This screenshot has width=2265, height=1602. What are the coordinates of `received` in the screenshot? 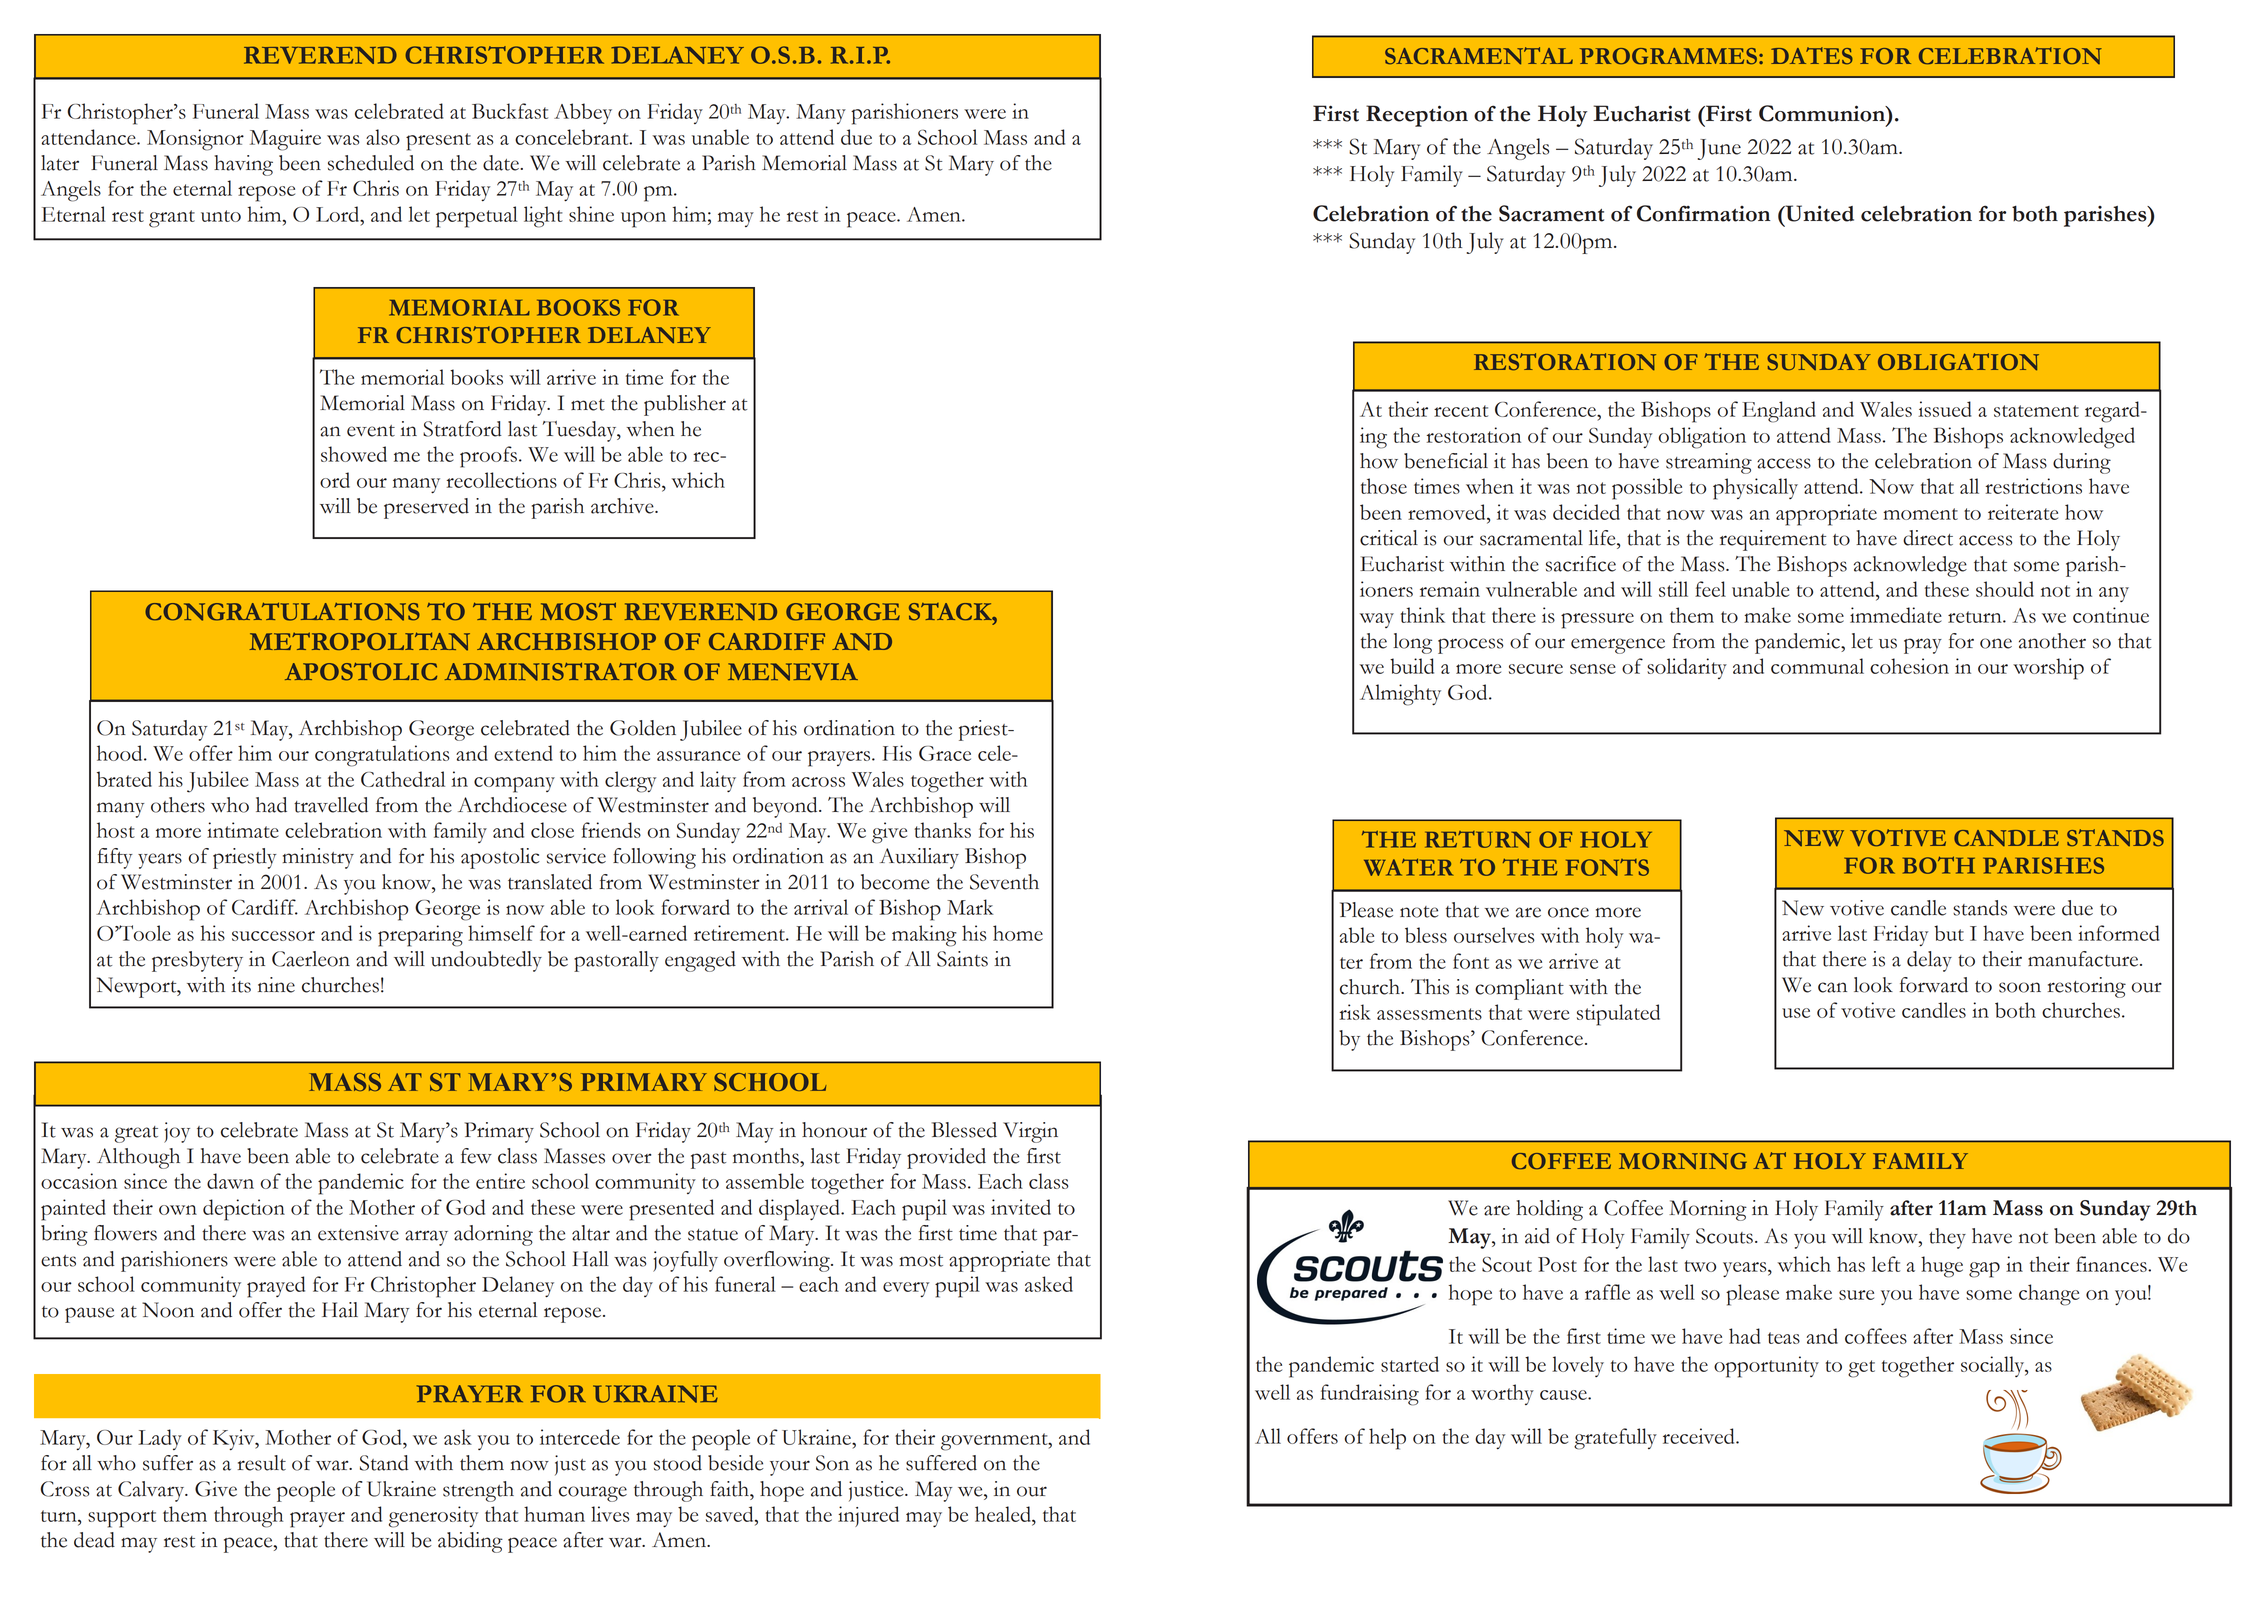 It's located at (1700, 1436).
